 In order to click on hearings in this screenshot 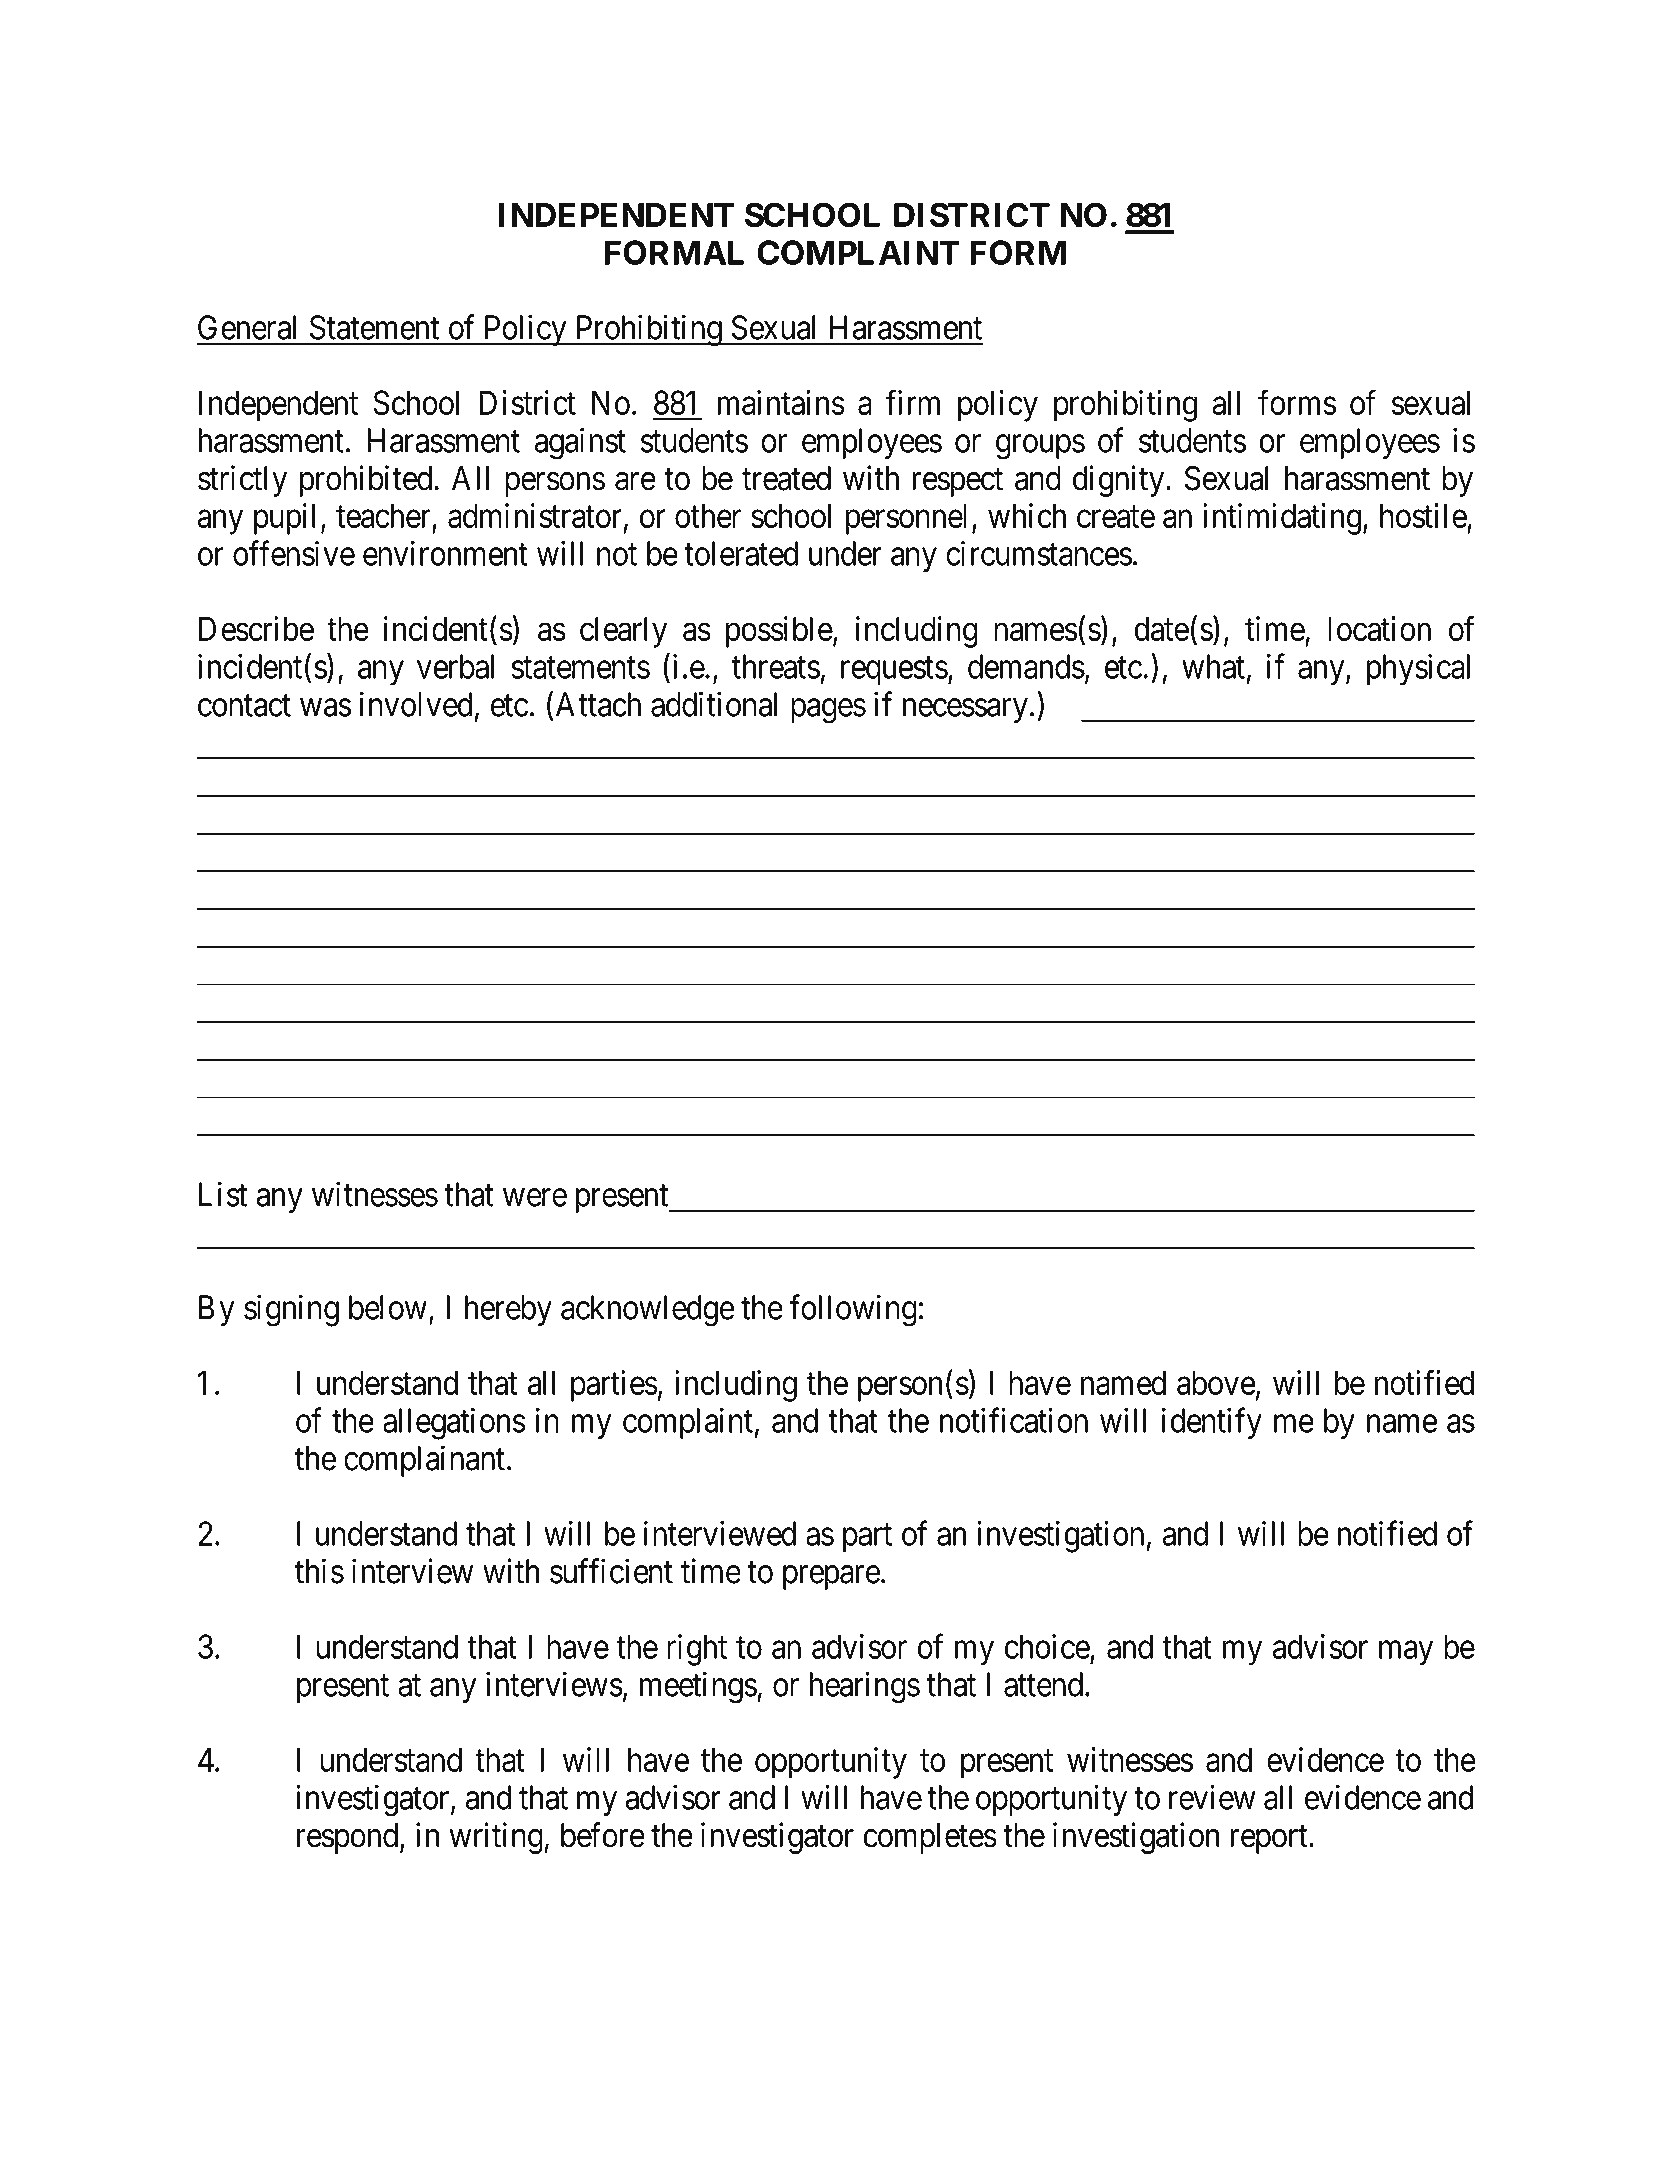, I will do `click(864, 1687)`.
